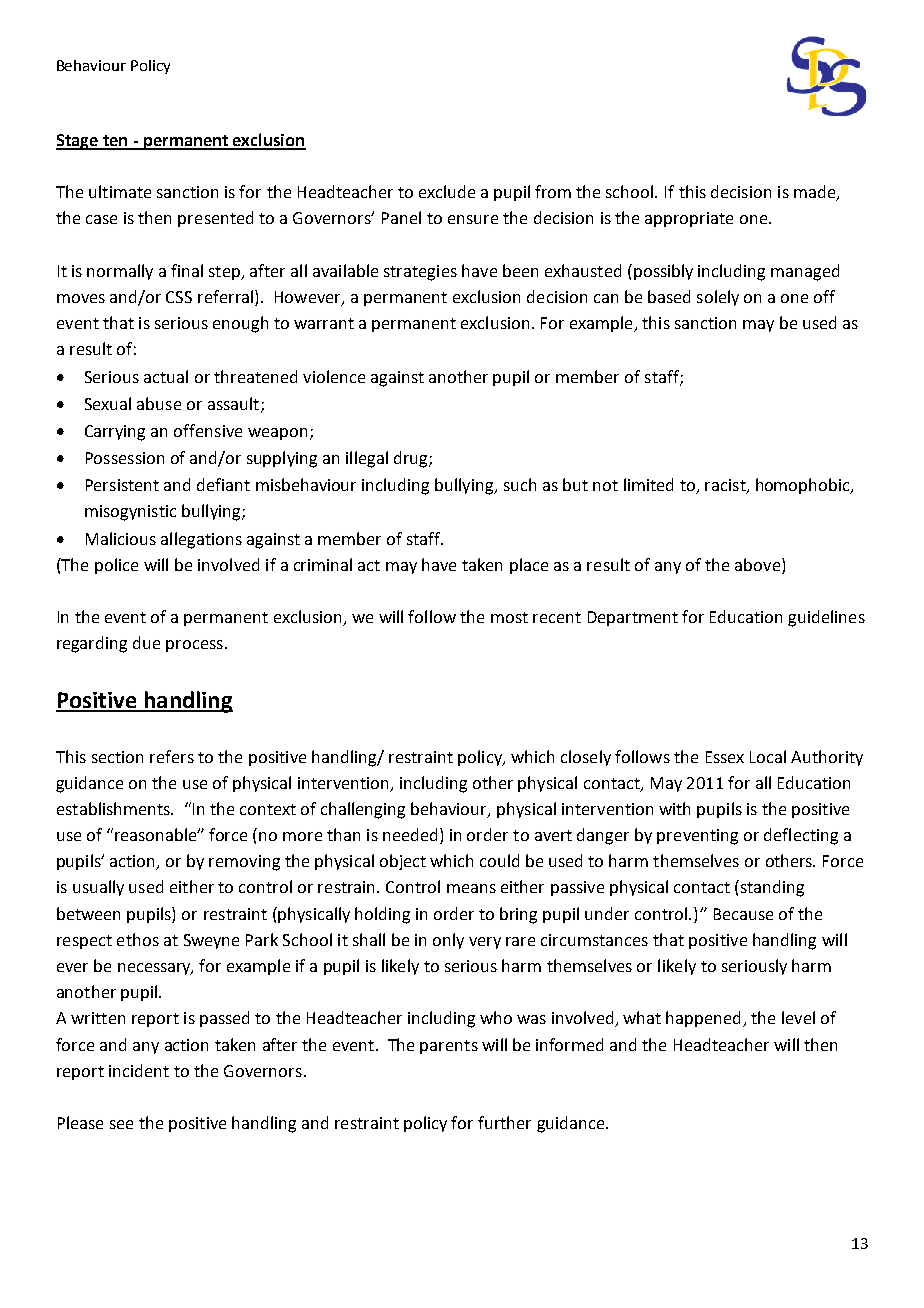  What do you see at coordinates (139, 1070) in the screenshot?
I see `incident` at bounding box center [139, 1070].
